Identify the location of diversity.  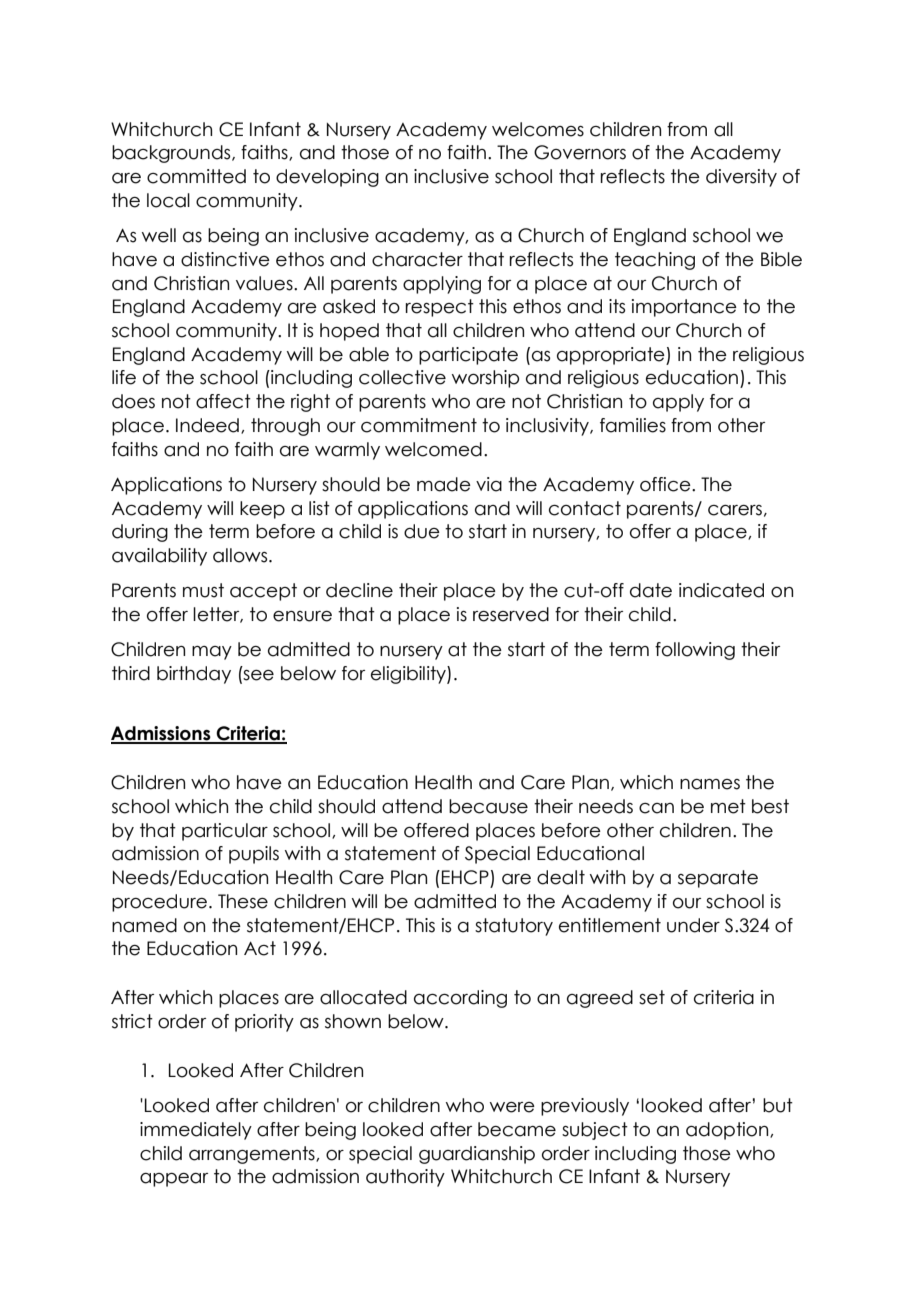
(741, 178).
